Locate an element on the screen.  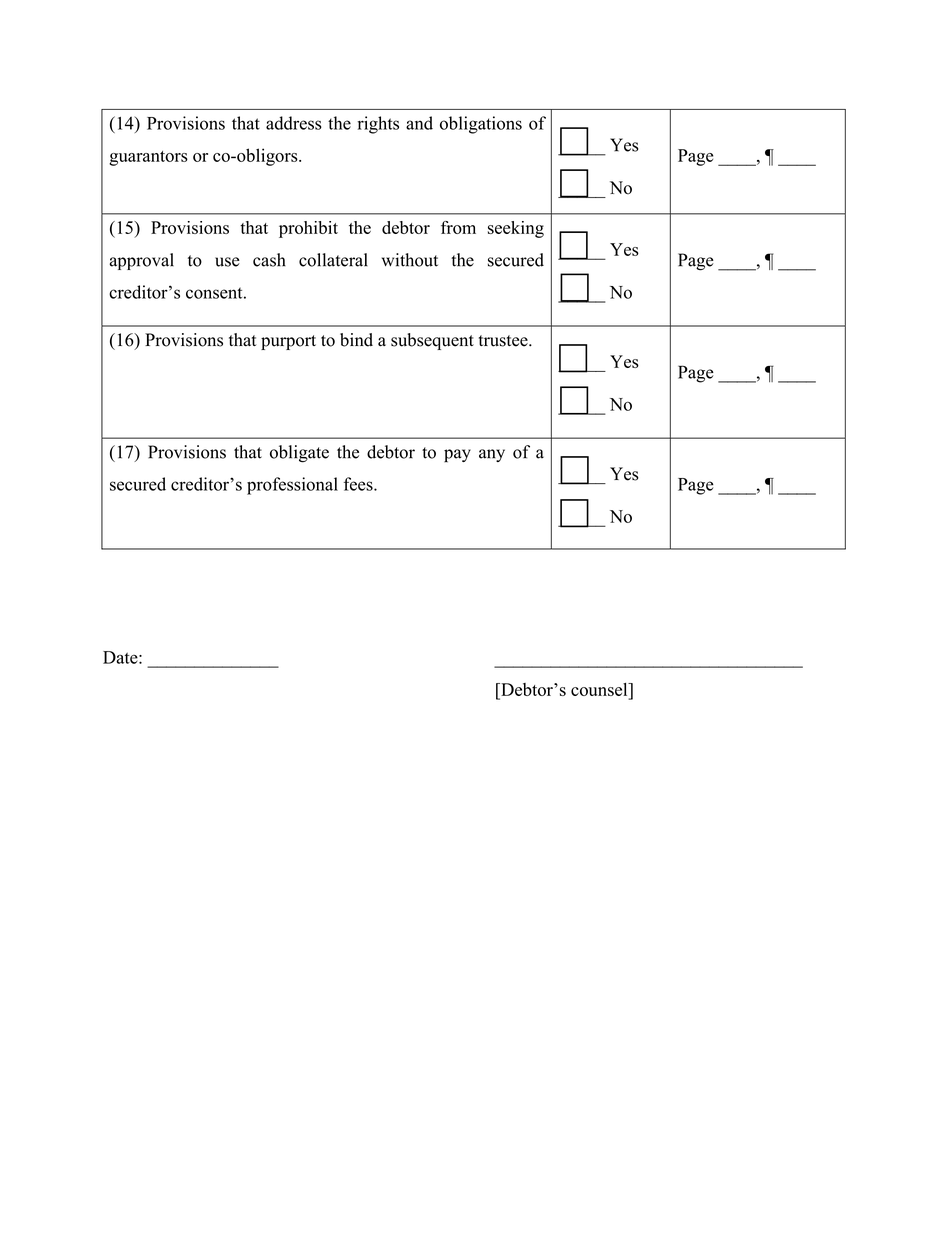
fees is located at coordinates (359, 484).
